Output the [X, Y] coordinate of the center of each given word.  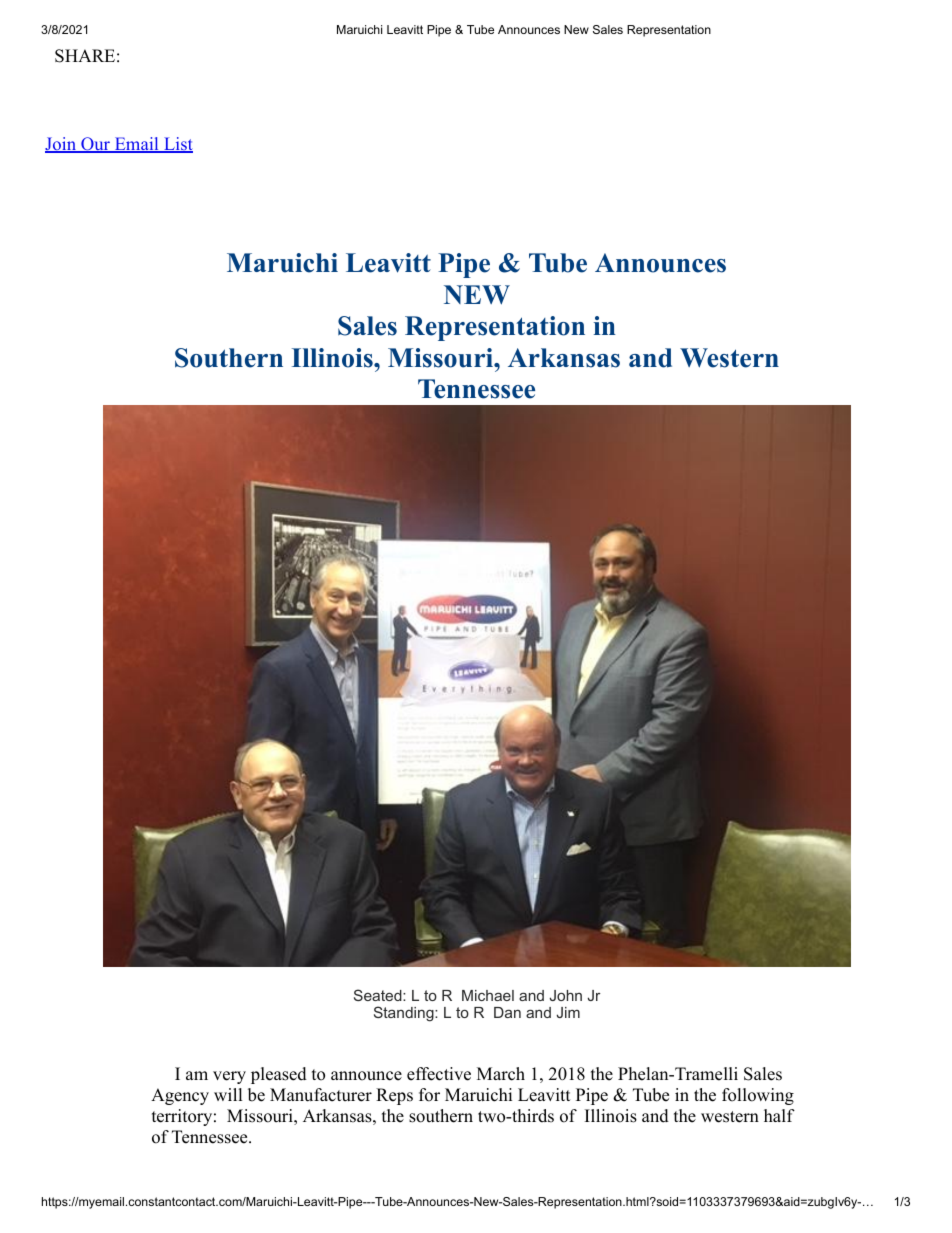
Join [62, 145]
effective [439, 1074]
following [758, 1096]
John [565, 995]
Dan [507, 1012]
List [177, 145]
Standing [405, 1014]
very [229, 1077]
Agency [180, 1096]
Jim [568, 1012]
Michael [488, 995]
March [501, 1074]
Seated [379, 995]
